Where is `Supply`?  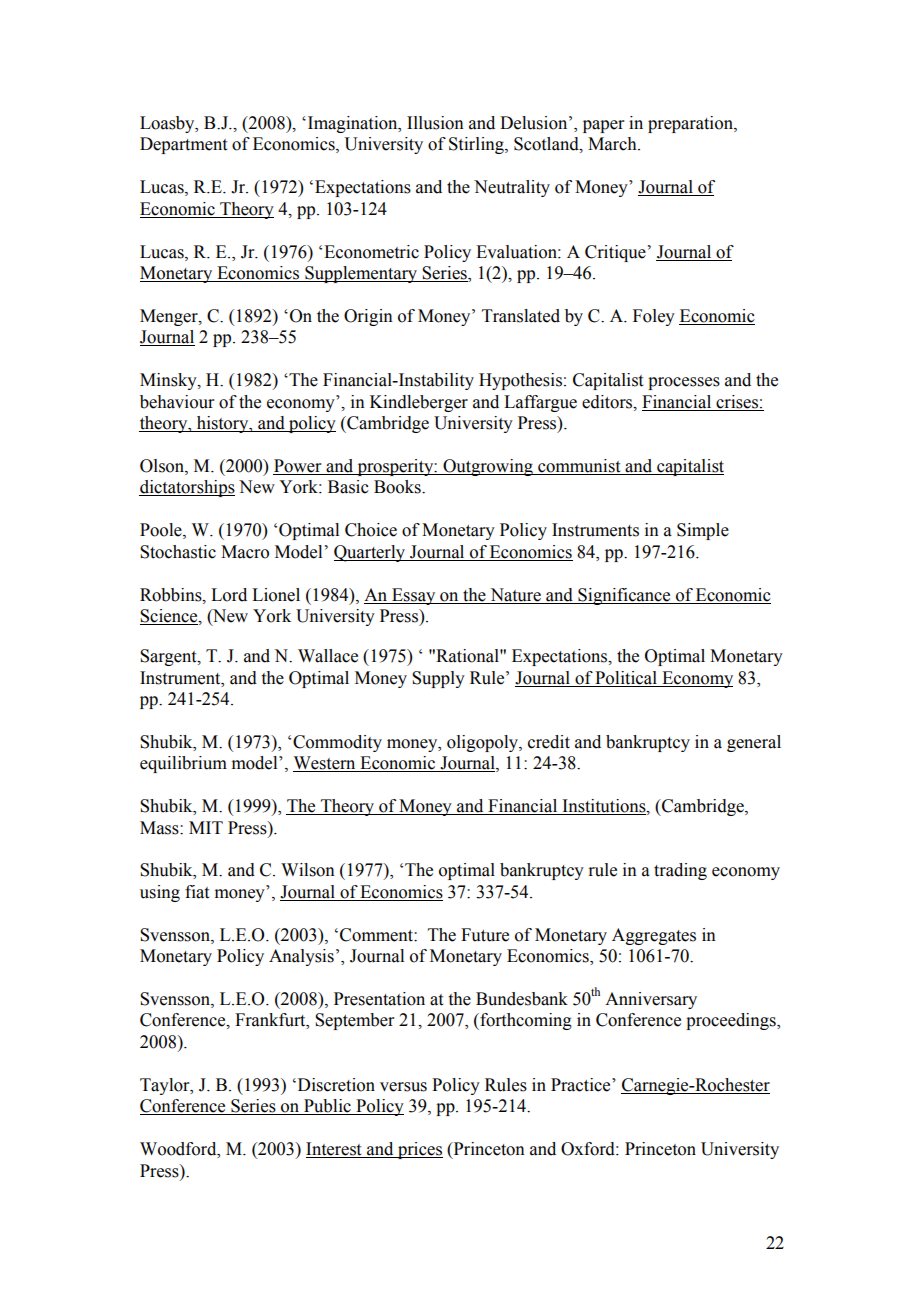
Supply is located at coordinates (438, 679).
